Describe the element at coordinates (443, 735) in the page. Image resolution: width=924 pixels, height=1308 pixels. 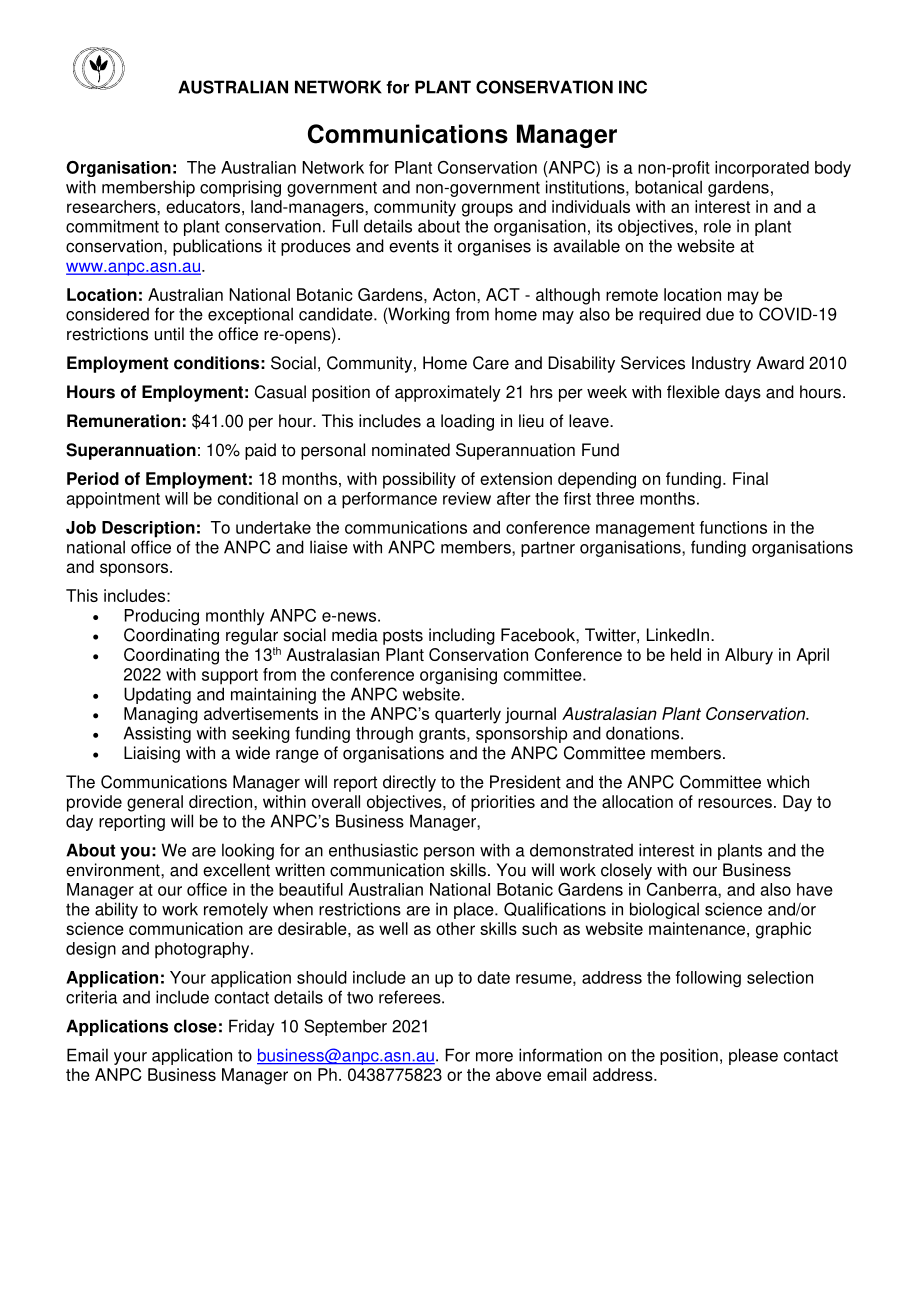
I see `grants` at that location.
